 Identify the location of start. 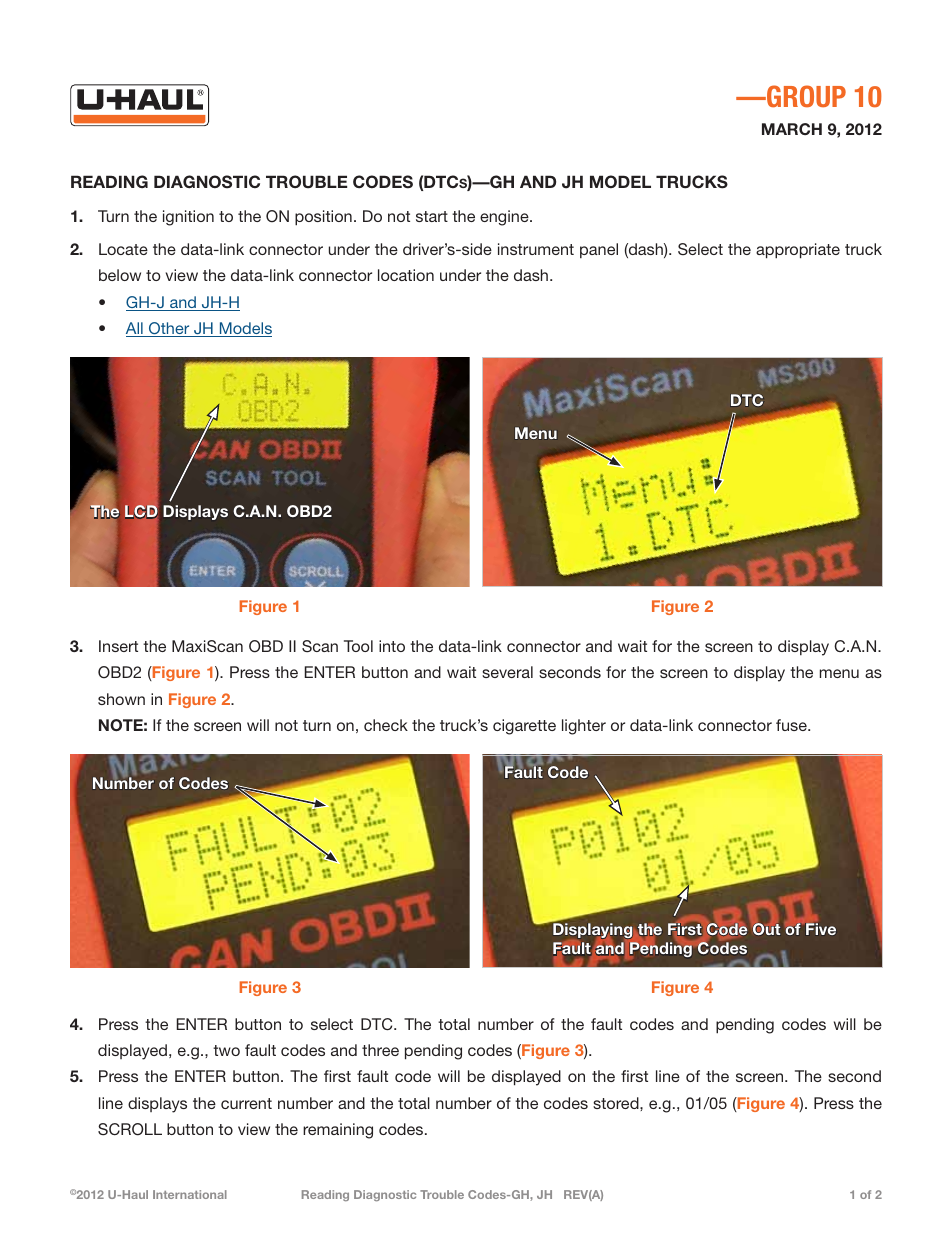
(432, 216).
